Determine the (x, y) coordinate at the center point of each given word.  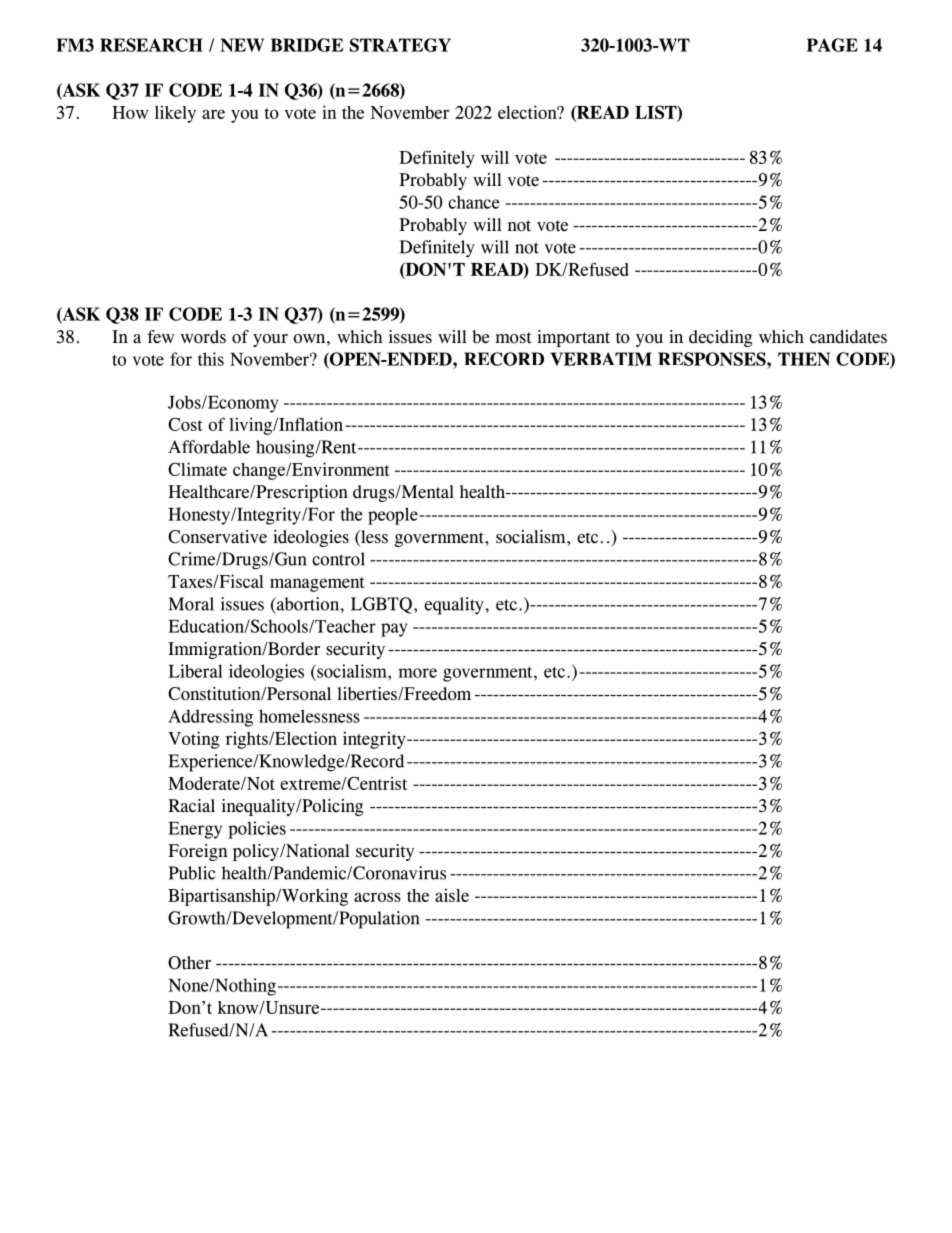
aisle (452, 895)
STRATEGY (400, 45)
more (417, 673)
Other (189, 963)
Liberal (195, 671)
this (211, 359)
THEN (804, 359)
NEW (242, 45)
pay (394, 630)
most (513, 338)
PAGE (832, 45)
